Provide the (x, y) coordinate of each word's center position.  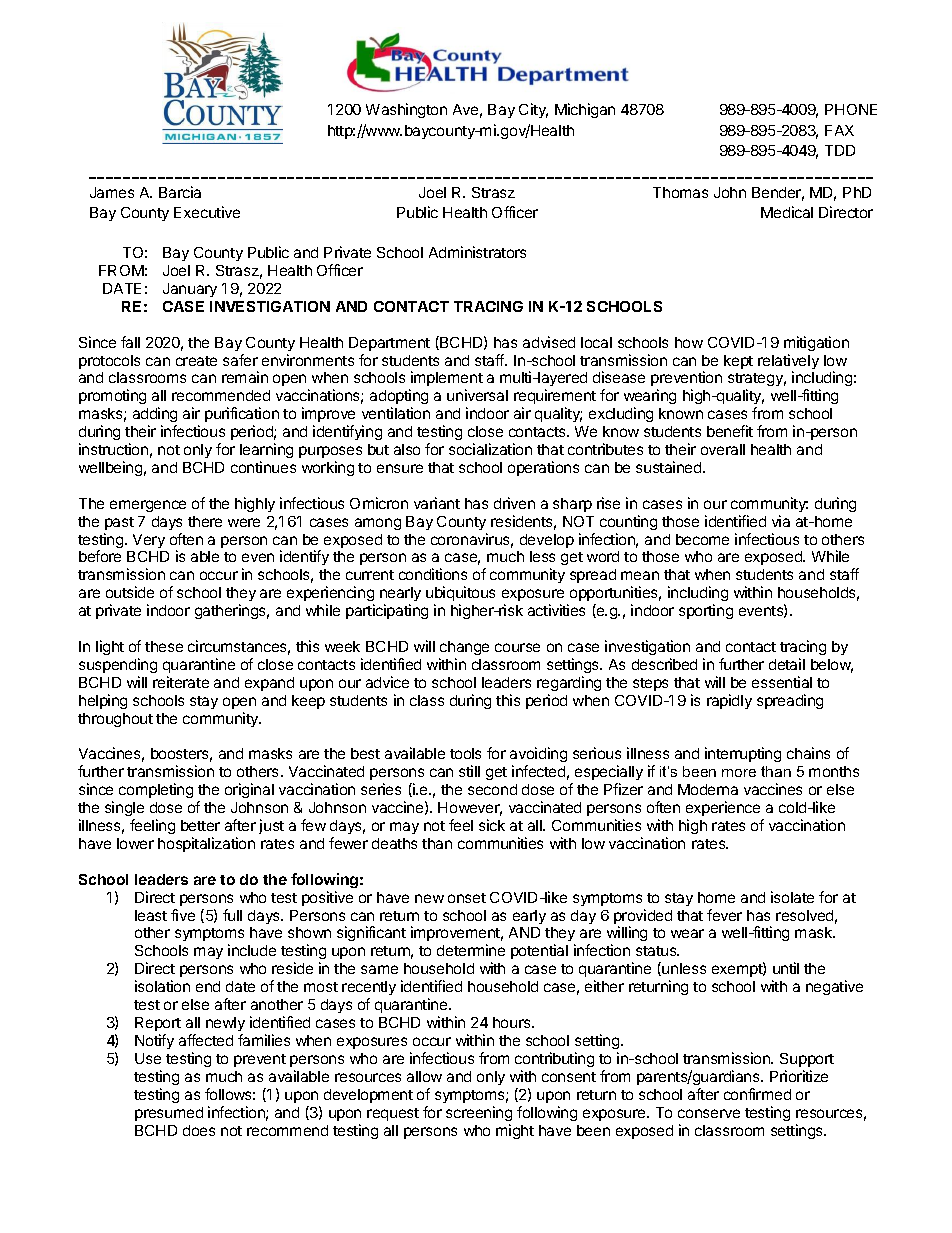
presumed (169, 1114)
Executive (207, 212)
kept (738, 362)
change (464, 648)
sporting (706, 611)
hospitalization (206, 844)
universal (477, 395)
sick (492, 825)
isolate (792, 897)
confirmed (757, 1094)
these (164, 646)
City (533, 110)
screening (479, 1113)
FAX (839, 130)
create (196, 361)
